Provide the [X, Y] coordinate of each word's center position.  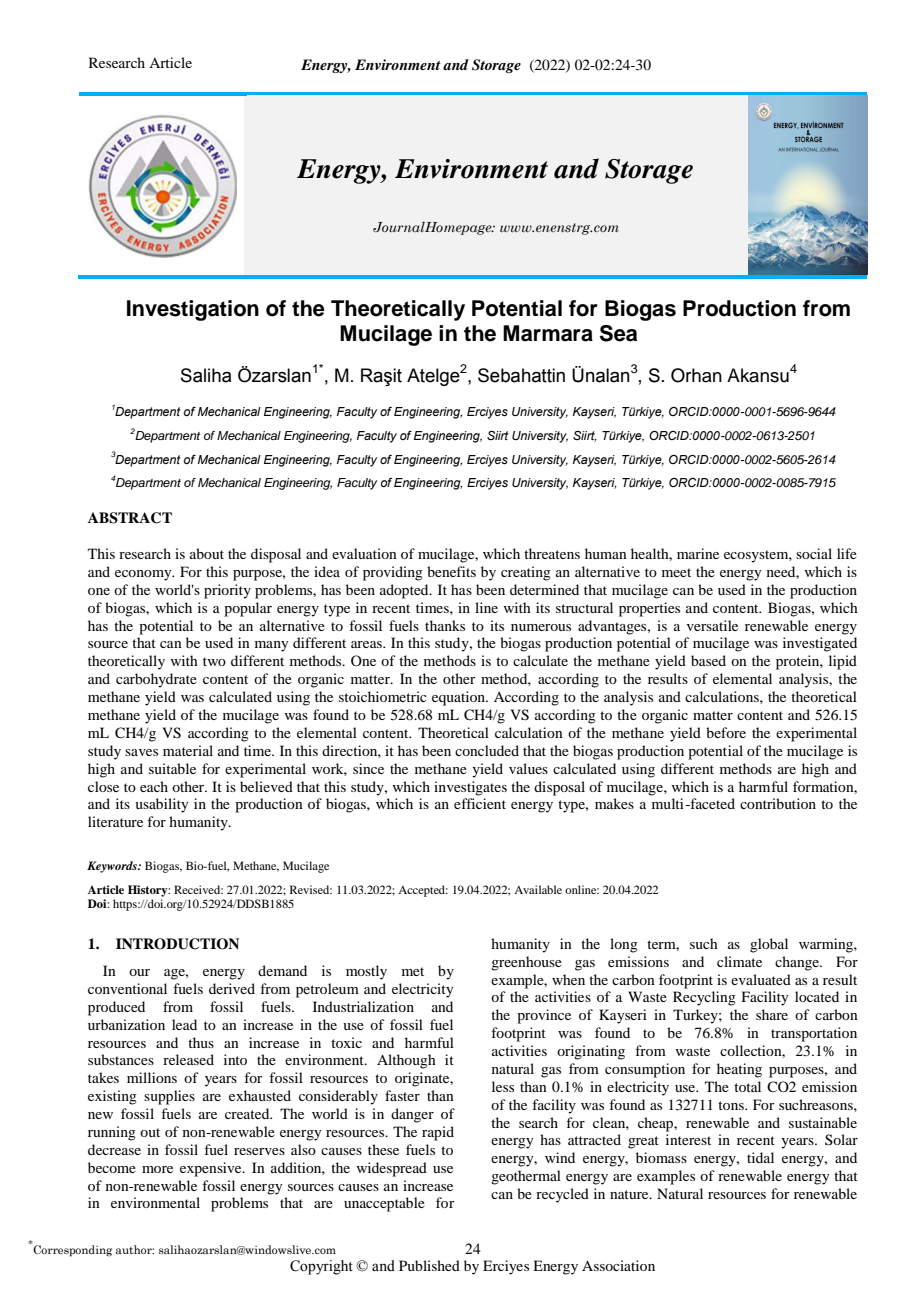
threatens [552, 553]
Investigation [193, 310]
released [188, 1059]
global [769, 945]
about [207, 553]
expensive [212, 1169]
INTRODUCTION [177, 944]
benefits [451, 571]
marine [698, 553]
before [726, 732]
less [503, 1086]
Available [538, 889]
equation [460, 698]
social [814, 553]
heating [739, 1070]
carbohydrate [156, 680]
